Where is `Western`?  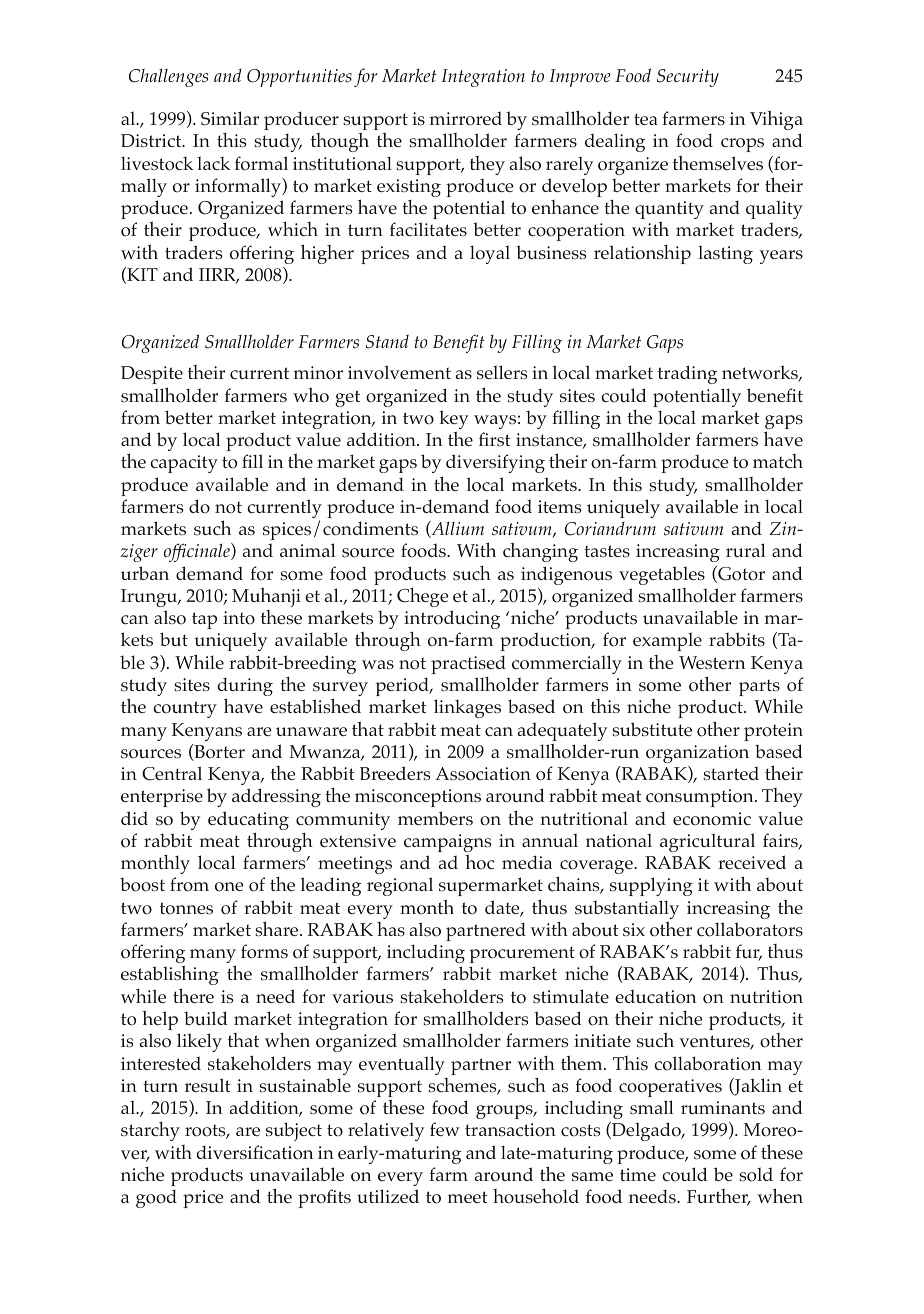
Western is located at coordinates (712, 662).
